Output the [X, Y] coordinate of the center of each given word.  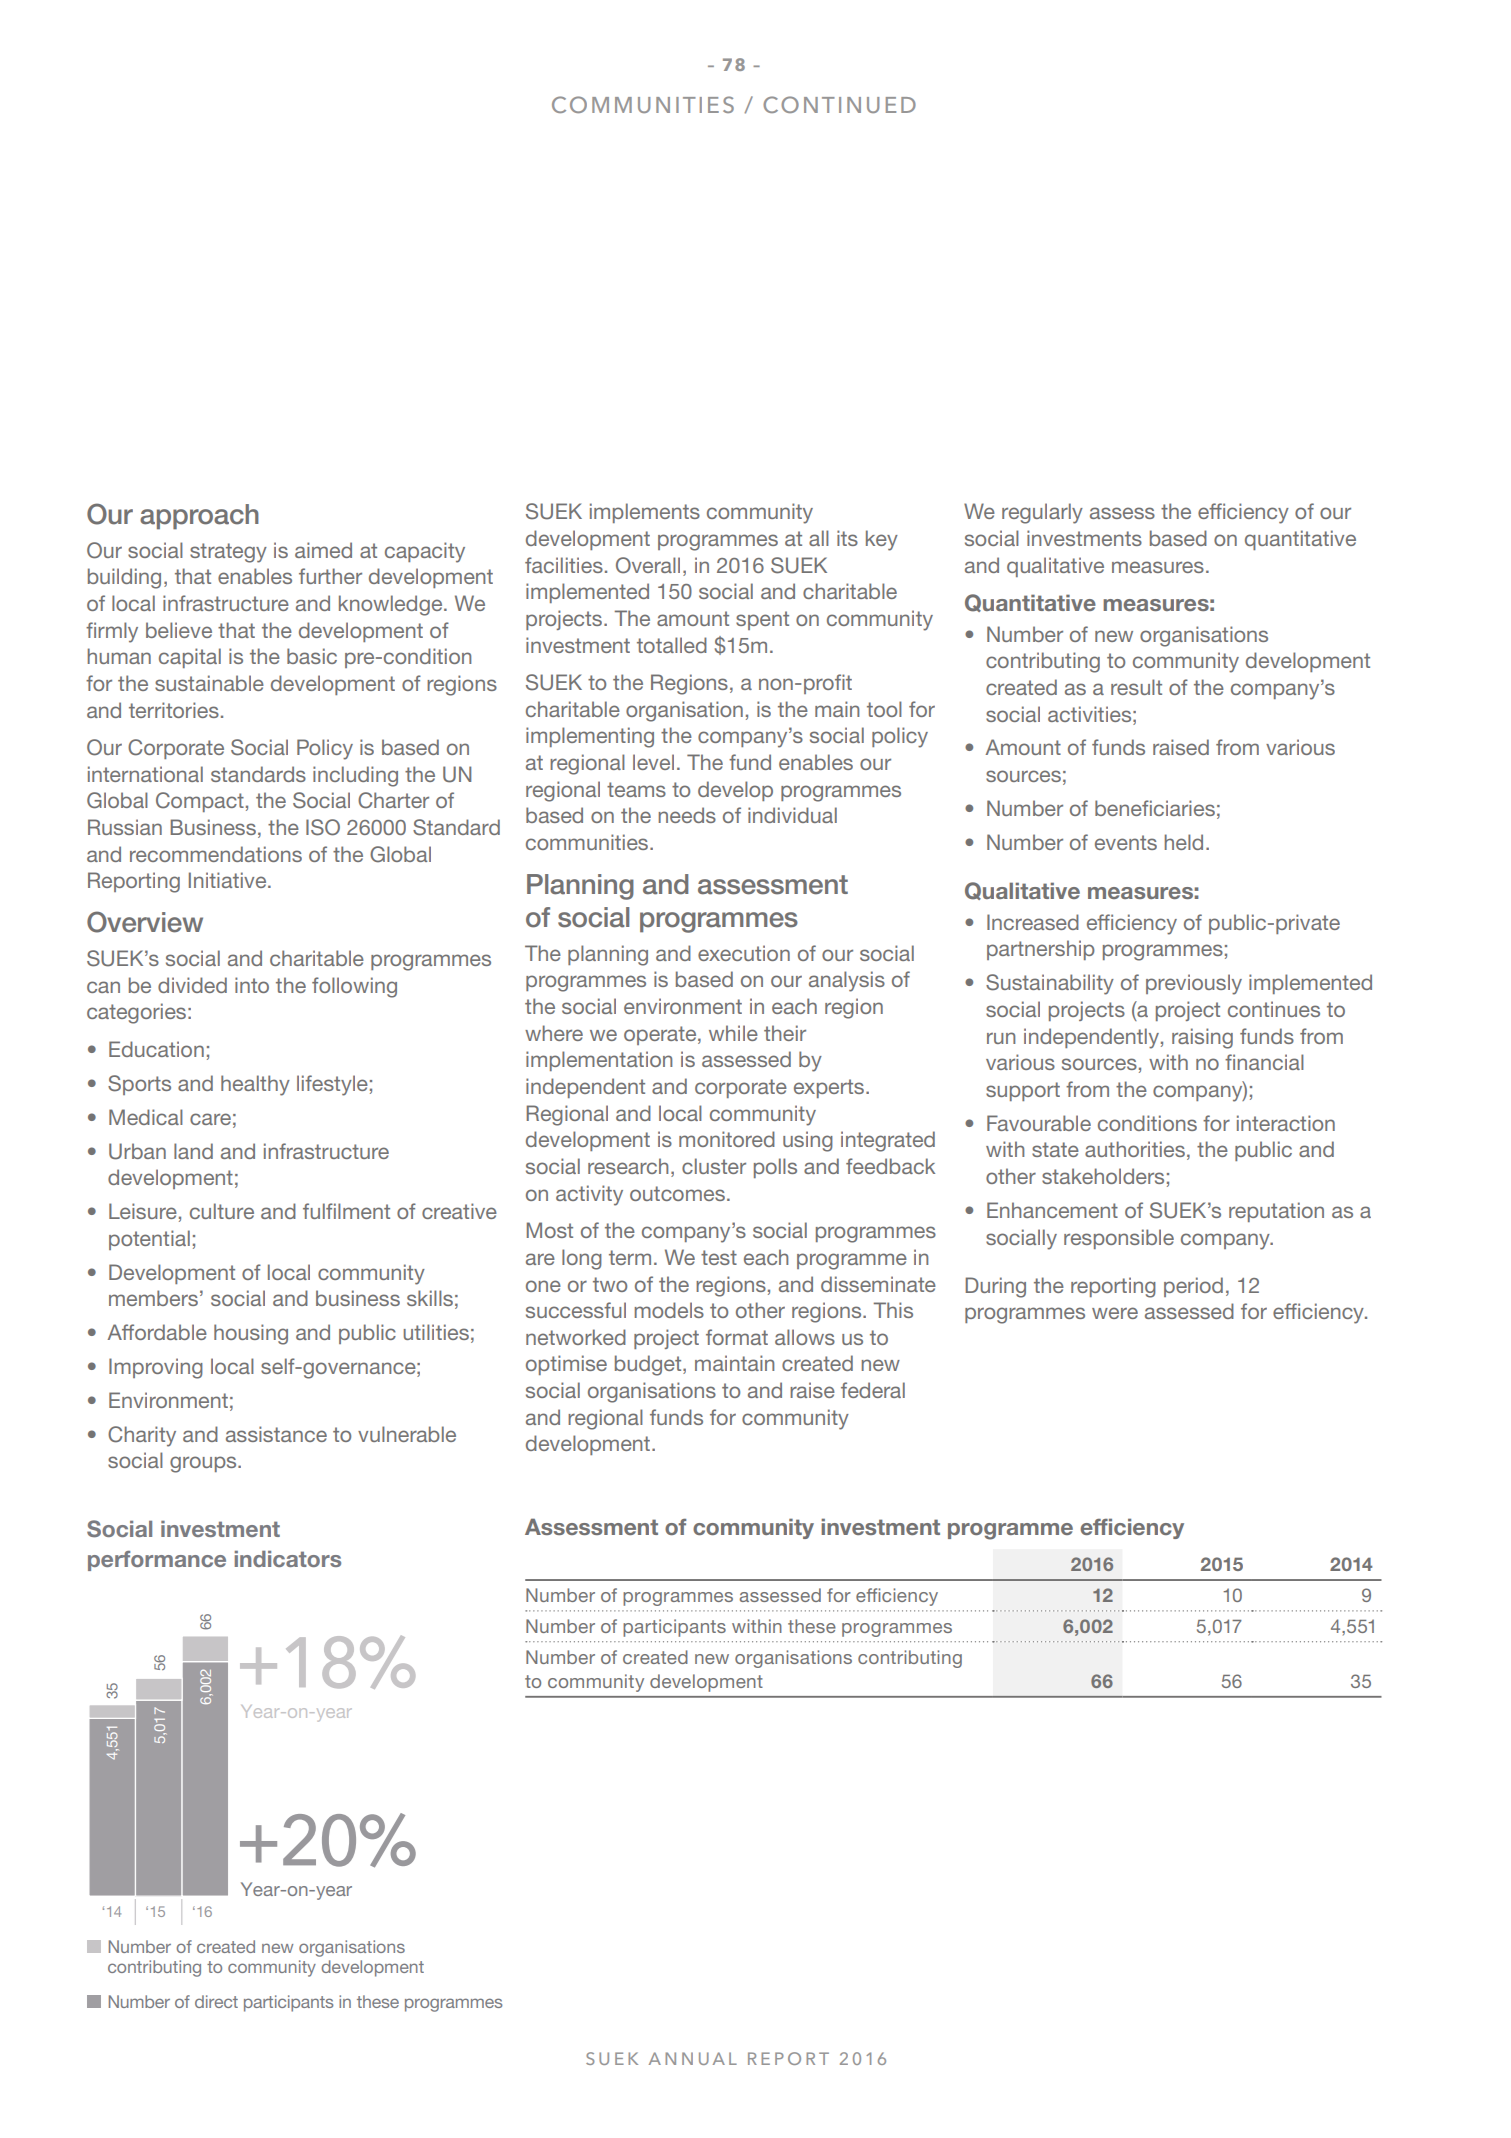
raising [1202, 1038]
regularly [1042, 513]
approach [199, 517]
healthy [255, 1085]
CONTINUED [839, 104]
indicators [288, 1559]
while [733, 1033]
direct [216, 2001]
